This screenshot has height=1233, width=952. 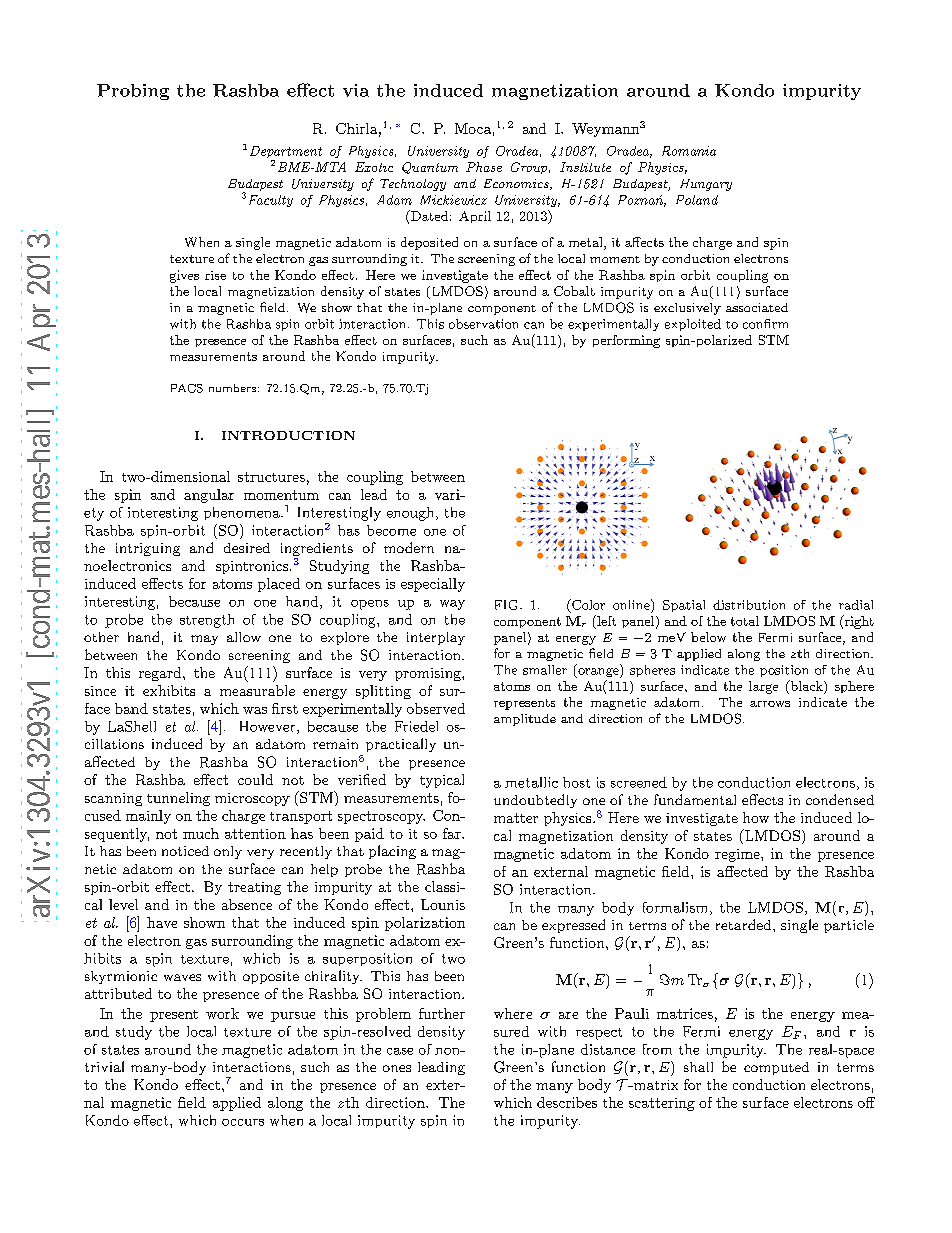 What do you see at coordinates (207, 621) in the screenshot?
I see `strength` at bounding box center [207, 621].
